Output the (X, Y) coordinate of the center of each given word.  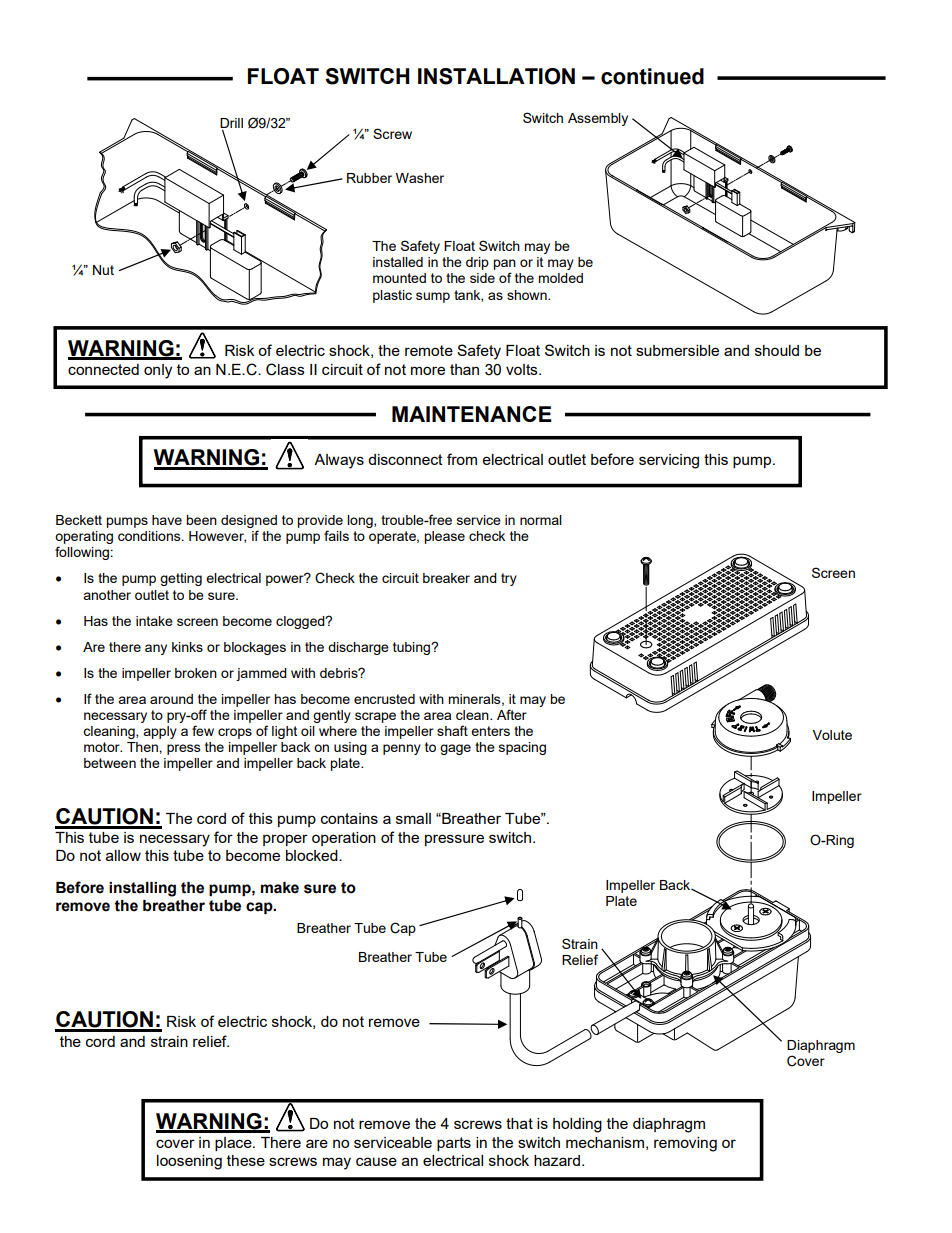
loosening (189, 1162)
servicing (669, 461)
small (413, 818)
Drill (231, 124)
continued (652, 76)
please (444, 537)
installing (142, 889)
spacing (522, 748)
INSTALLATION (496, 76)
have (167, 520)
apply (160, 732)
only (158, 371)
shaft (452, 730)
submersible (677, 350)
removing (685, 1144)
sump (433, 297)
